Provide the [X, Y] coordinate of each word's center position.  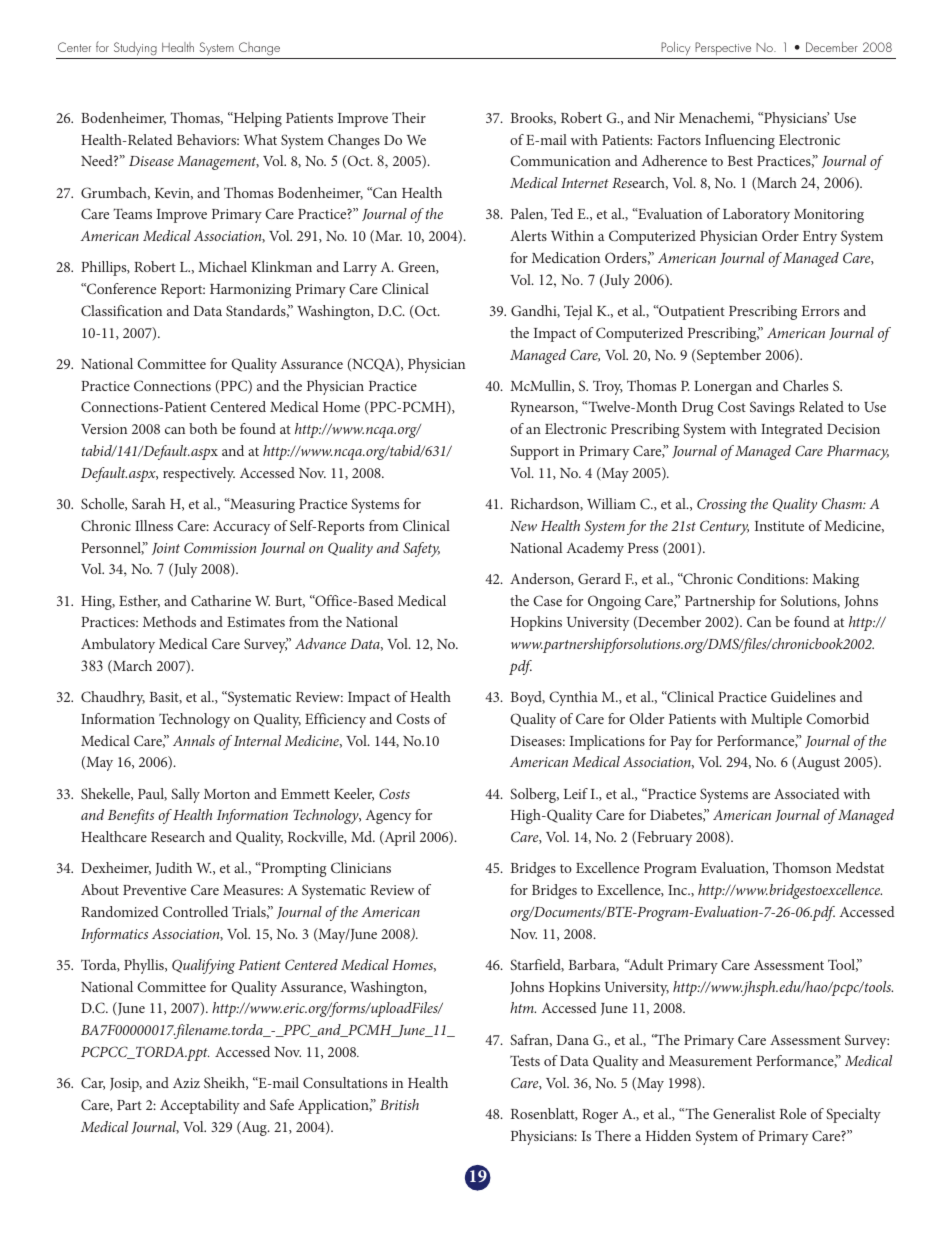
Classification [121, 310]
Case [547, 600]
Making [835, 580]
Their [409, 117]
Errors [820, 311]
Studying [135, 50]
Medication [566, 257]
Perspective [723, 50]
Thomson [802, 867]
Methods [169, 621]
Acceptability [200, 1106]
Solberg [534, 795]
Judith [173, 869]
